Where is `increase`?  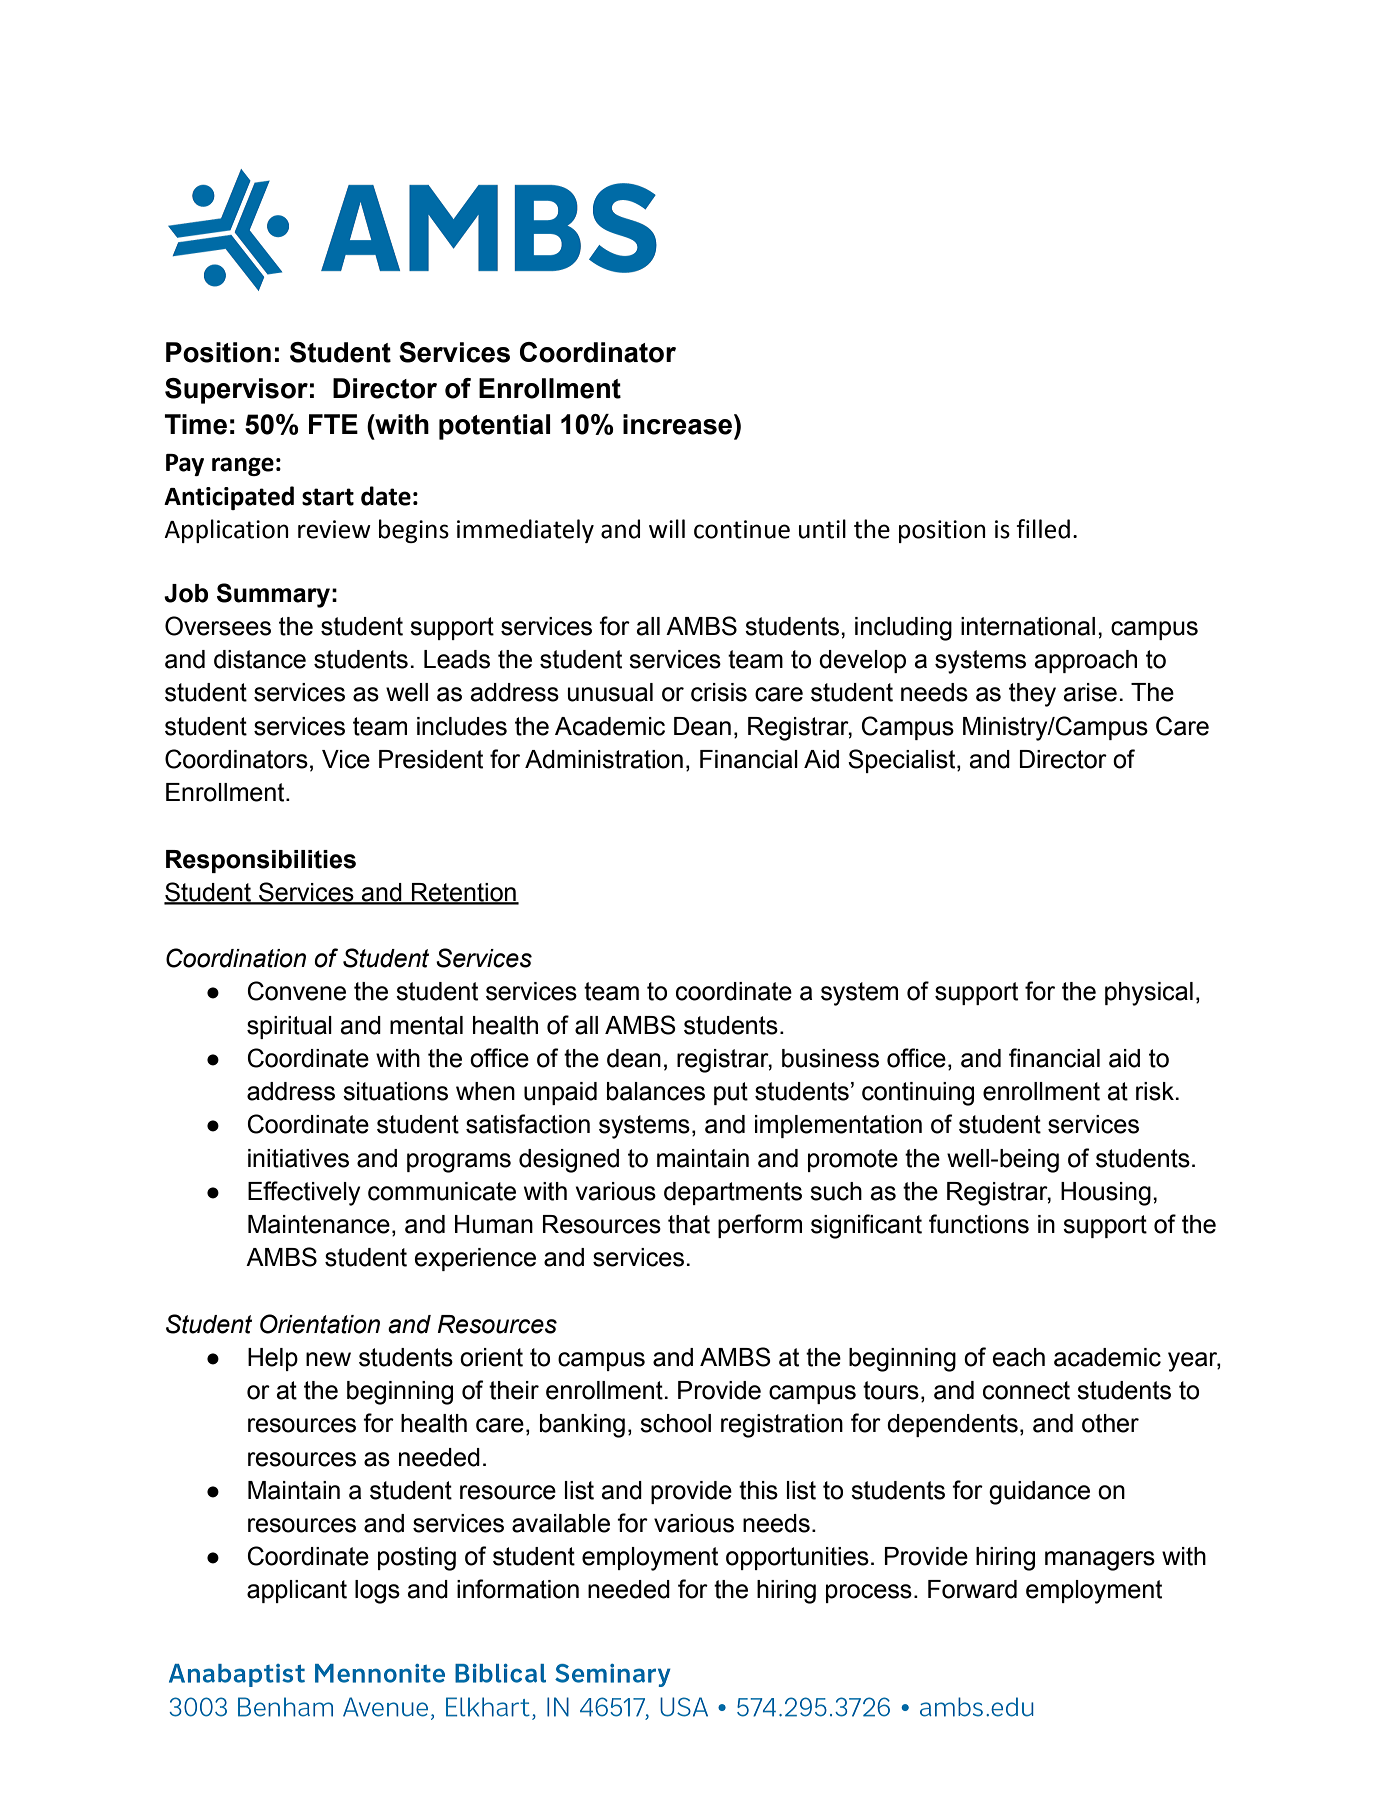
increase is located at coordinates (679, 424).
